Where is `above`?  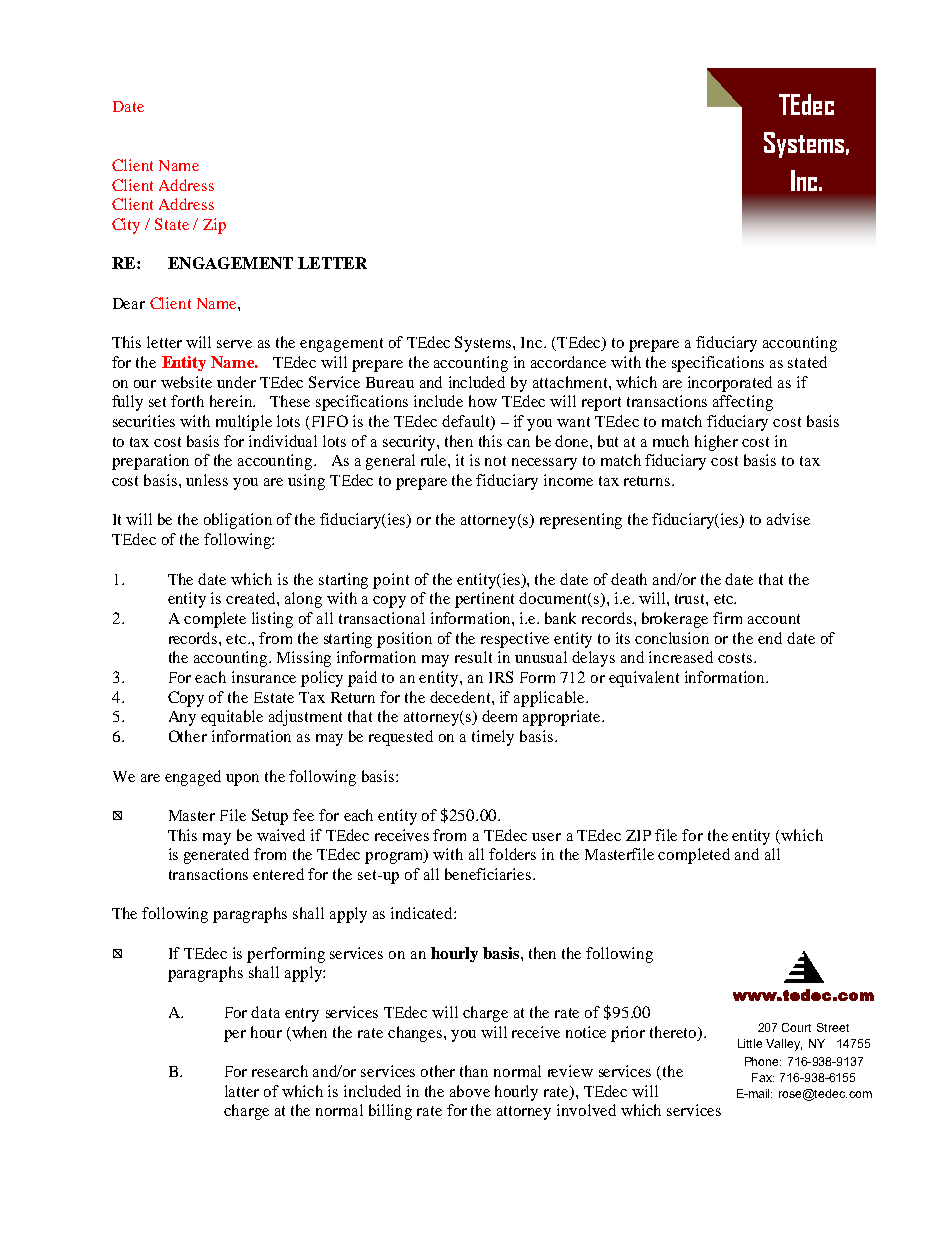 above is located at coordinates (470, 1091).
